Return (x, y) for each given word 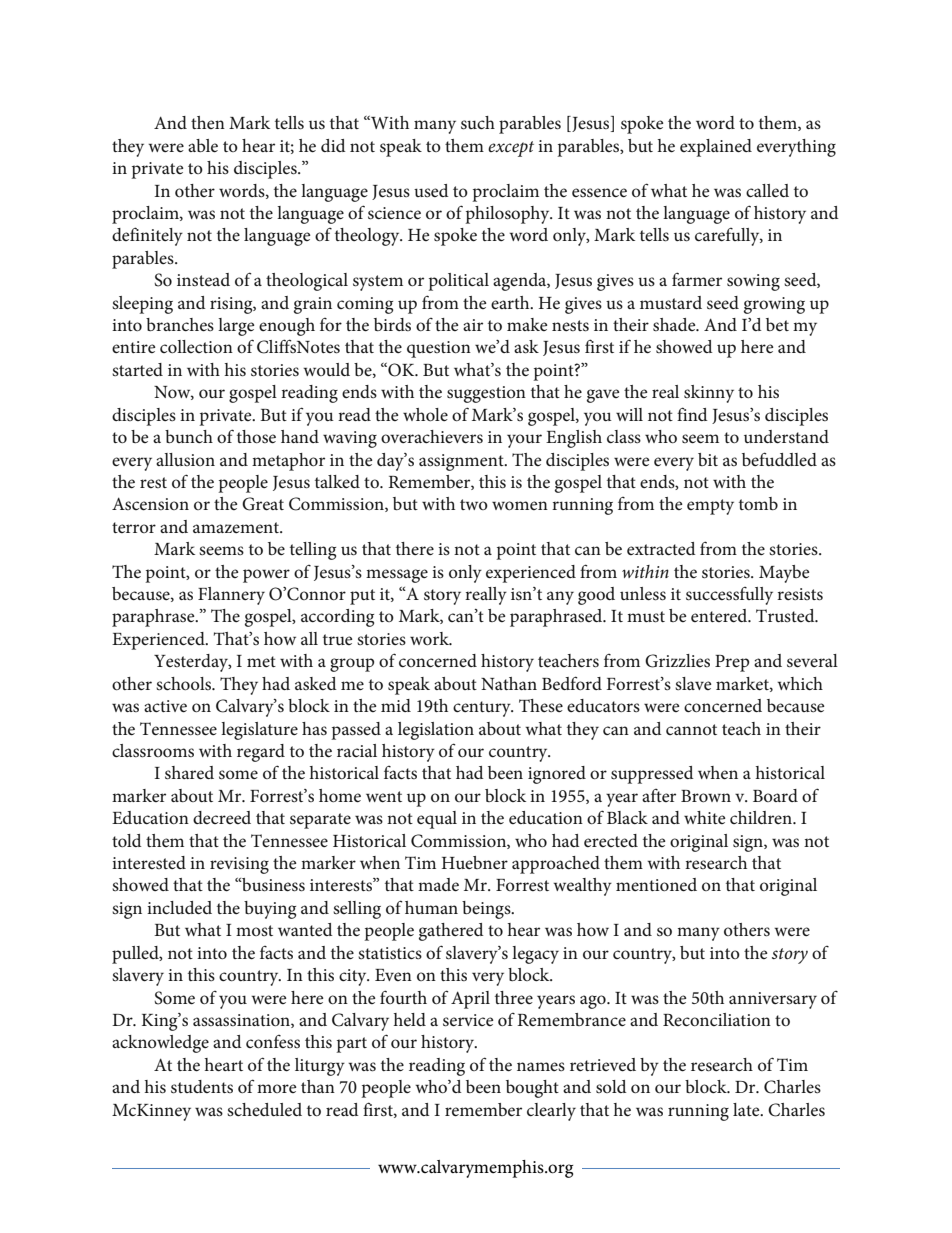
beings (487, 910)
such (478, 123)
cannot (691, 729)
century (483, 709)
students (202, 1087)
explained (716, 148)
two (474, 504)
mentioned (656, 885)
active (165, 706)
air (473, 325)
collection (196, 346)
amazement (237, 528)
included (179, 908)
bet (777, 325)
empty (710, 507)
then (208, 122)
